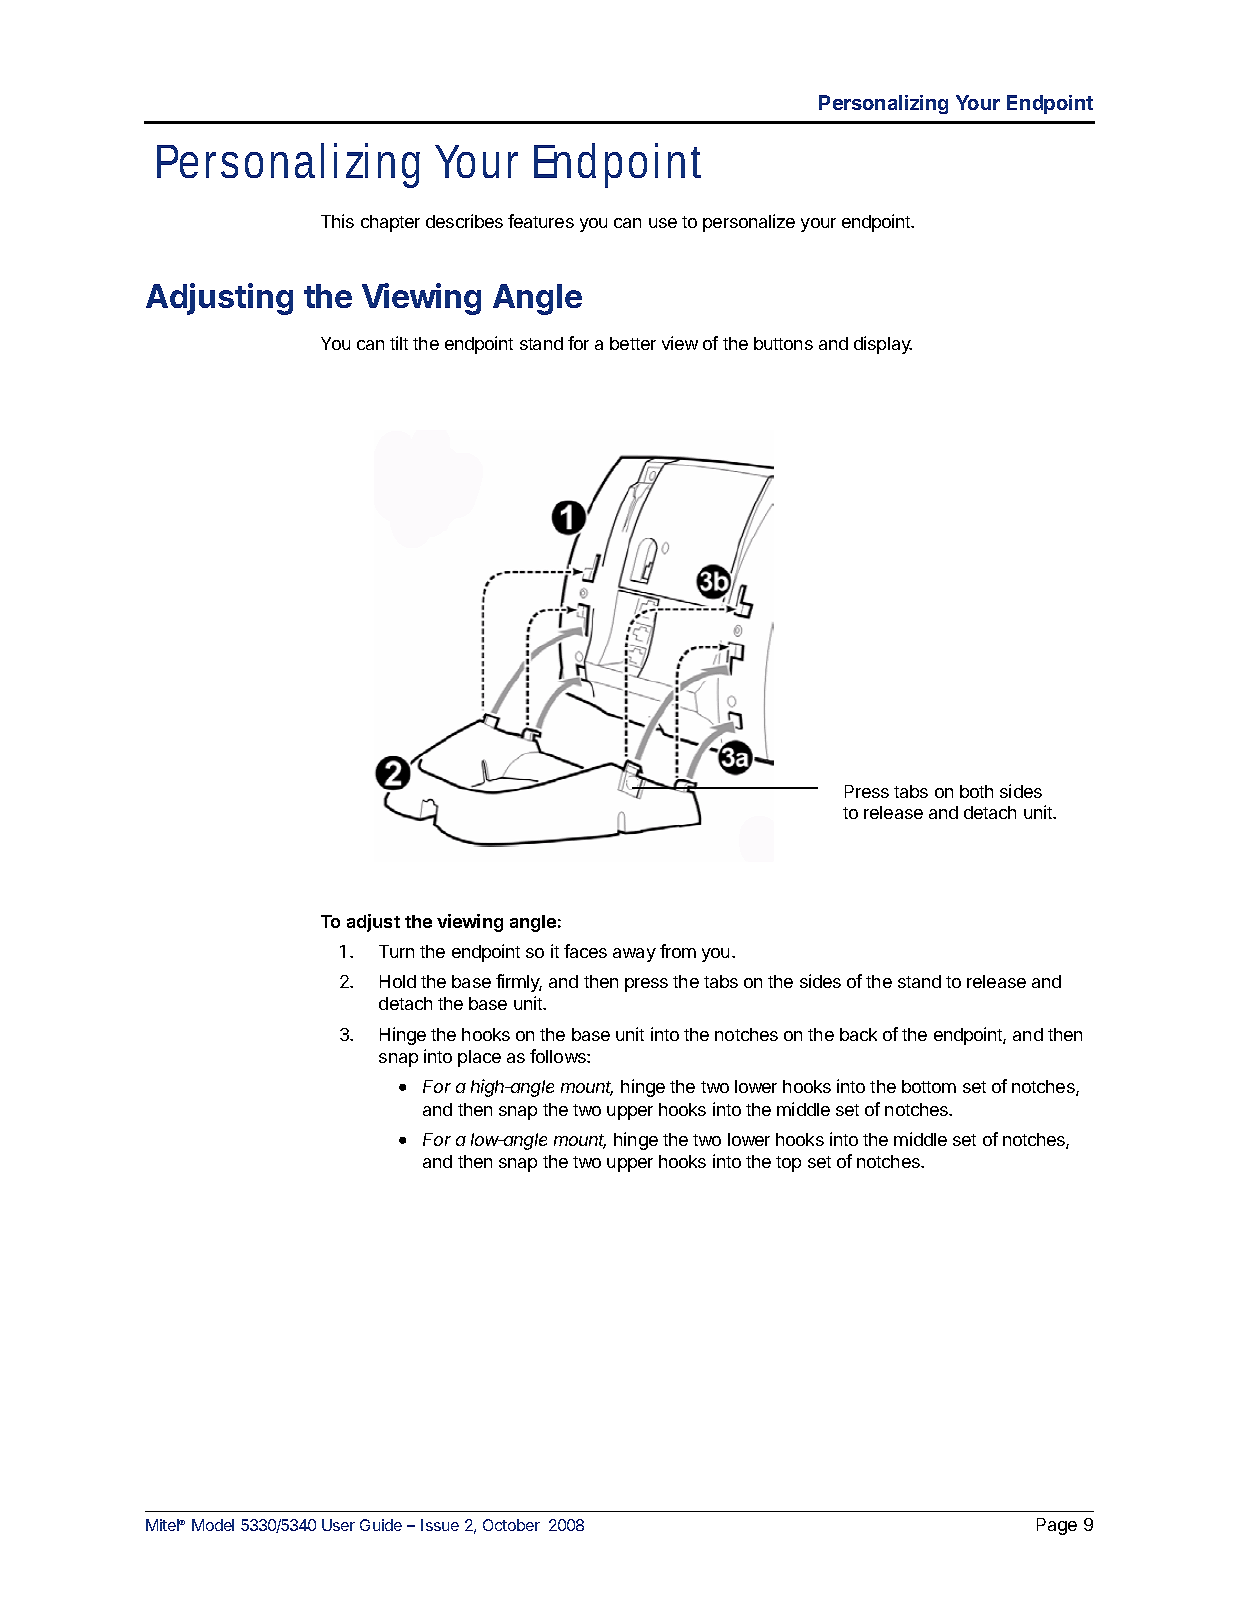  Describe the element at coordinates (976, 791) in the document. I see `both` at that location.
